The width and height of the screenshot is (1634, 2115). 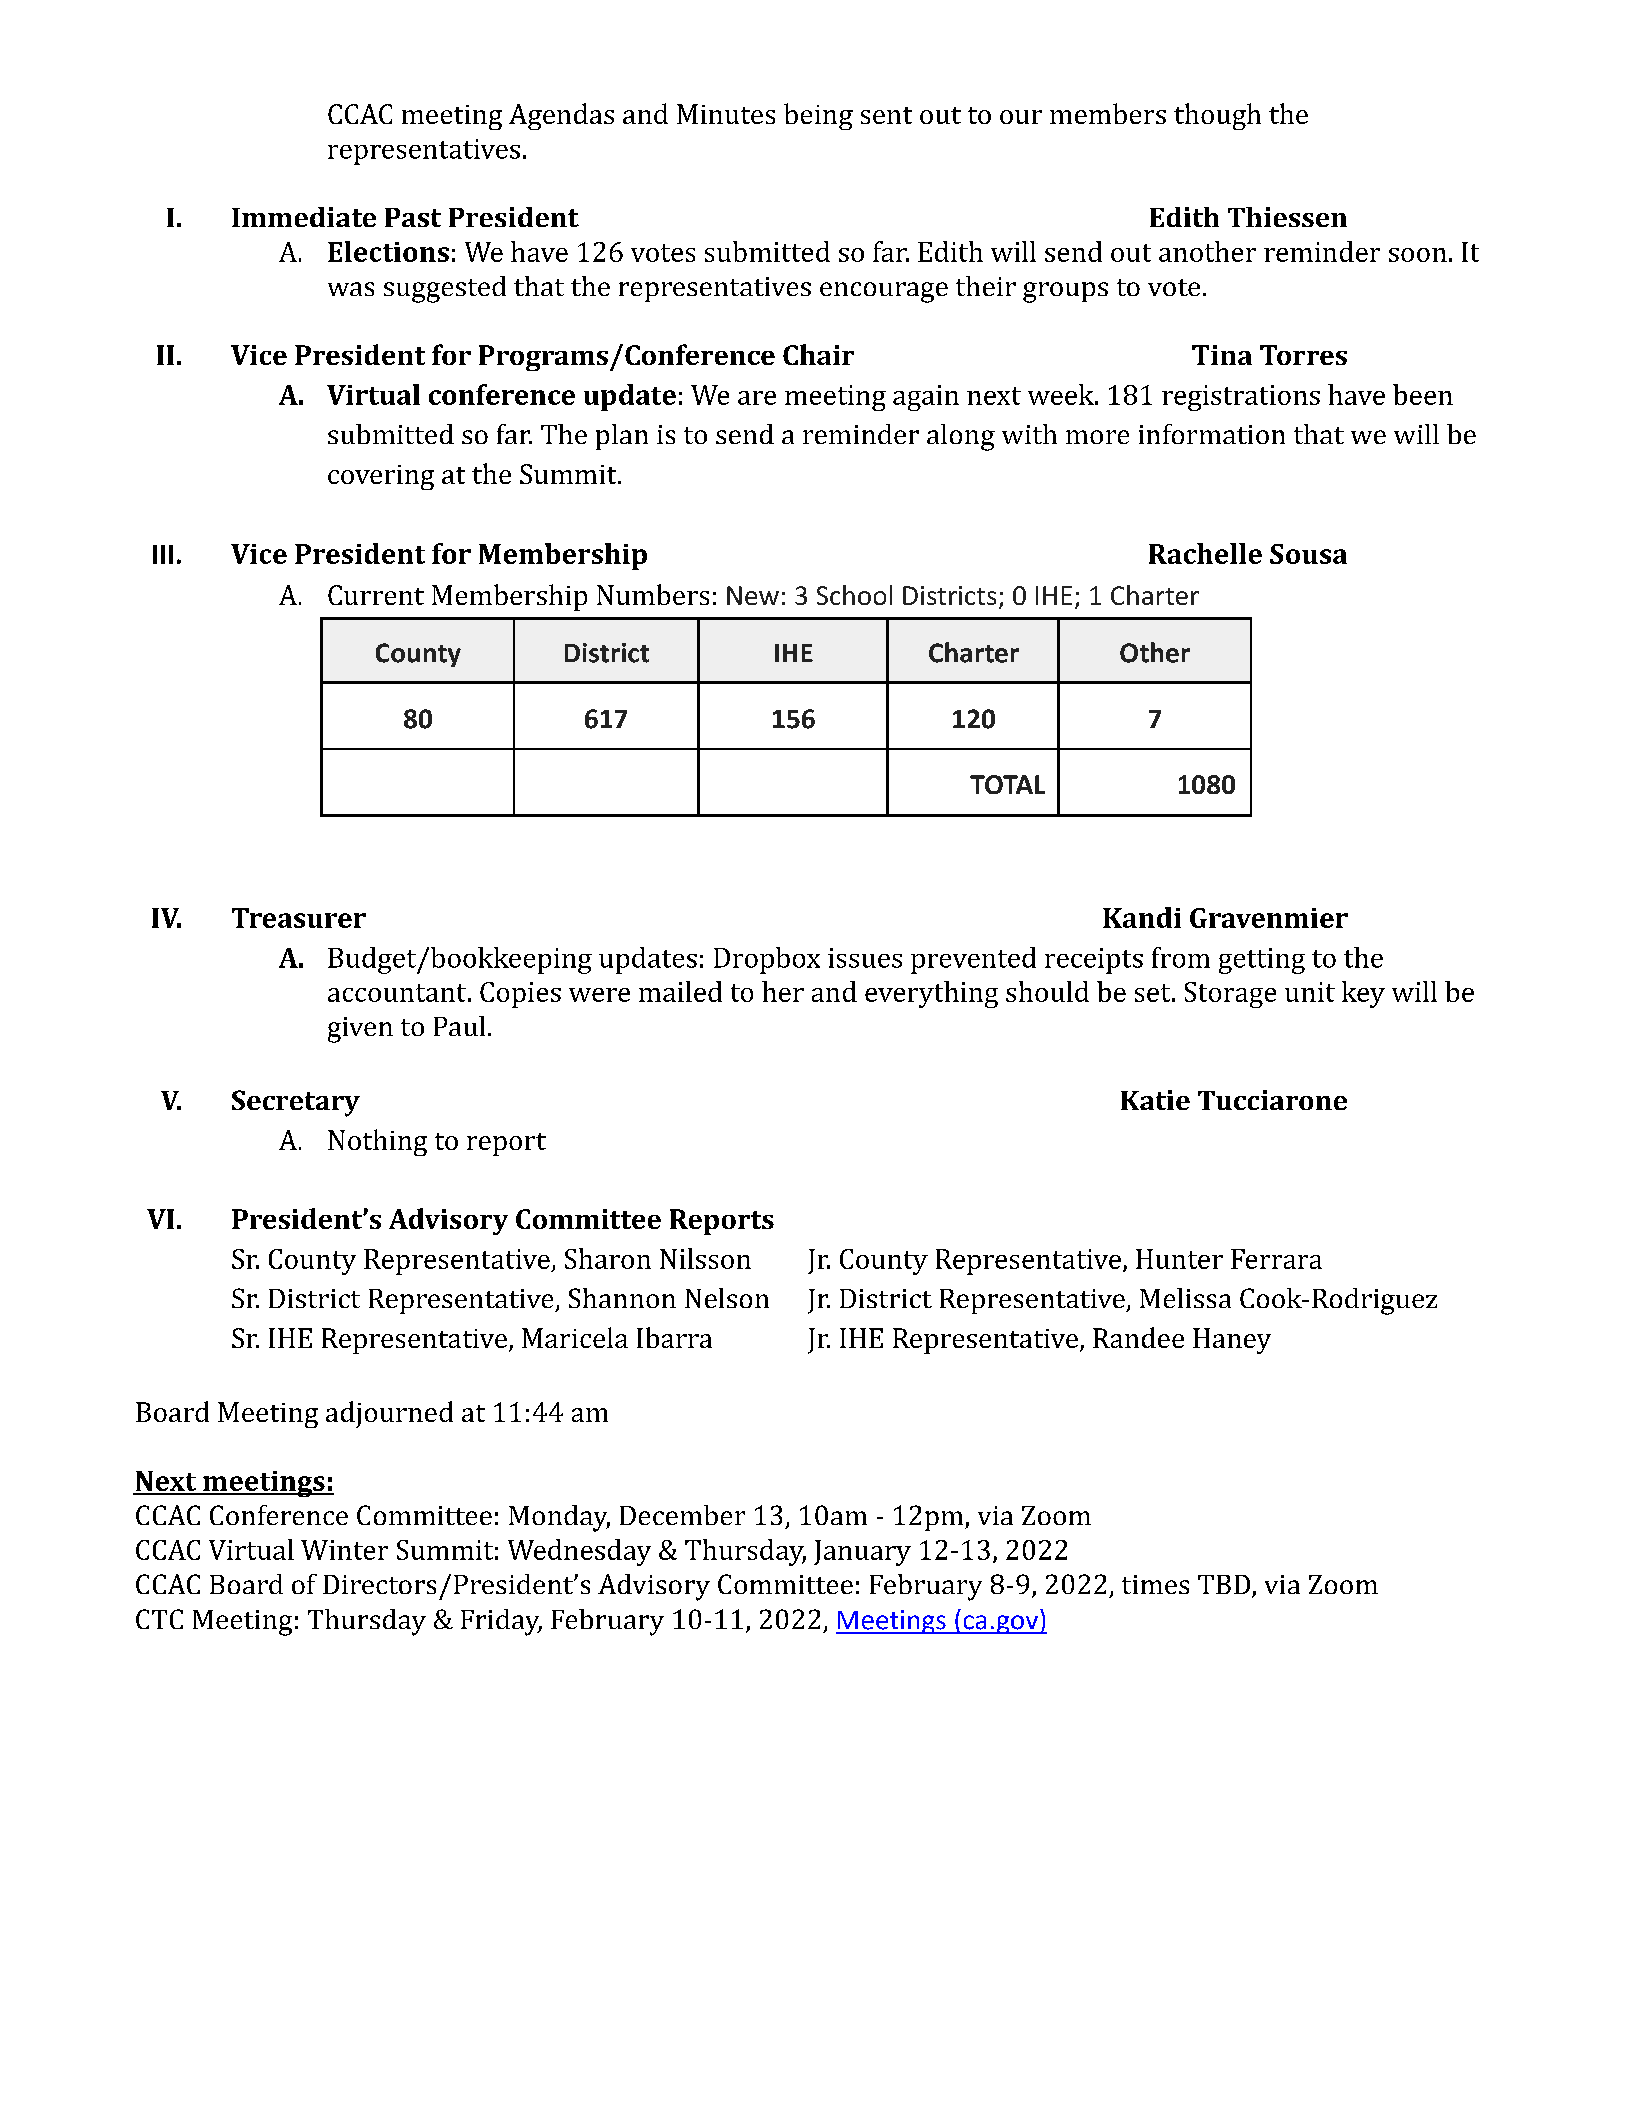 I want to click on Rachelle, so click(x=1205, y=553).
